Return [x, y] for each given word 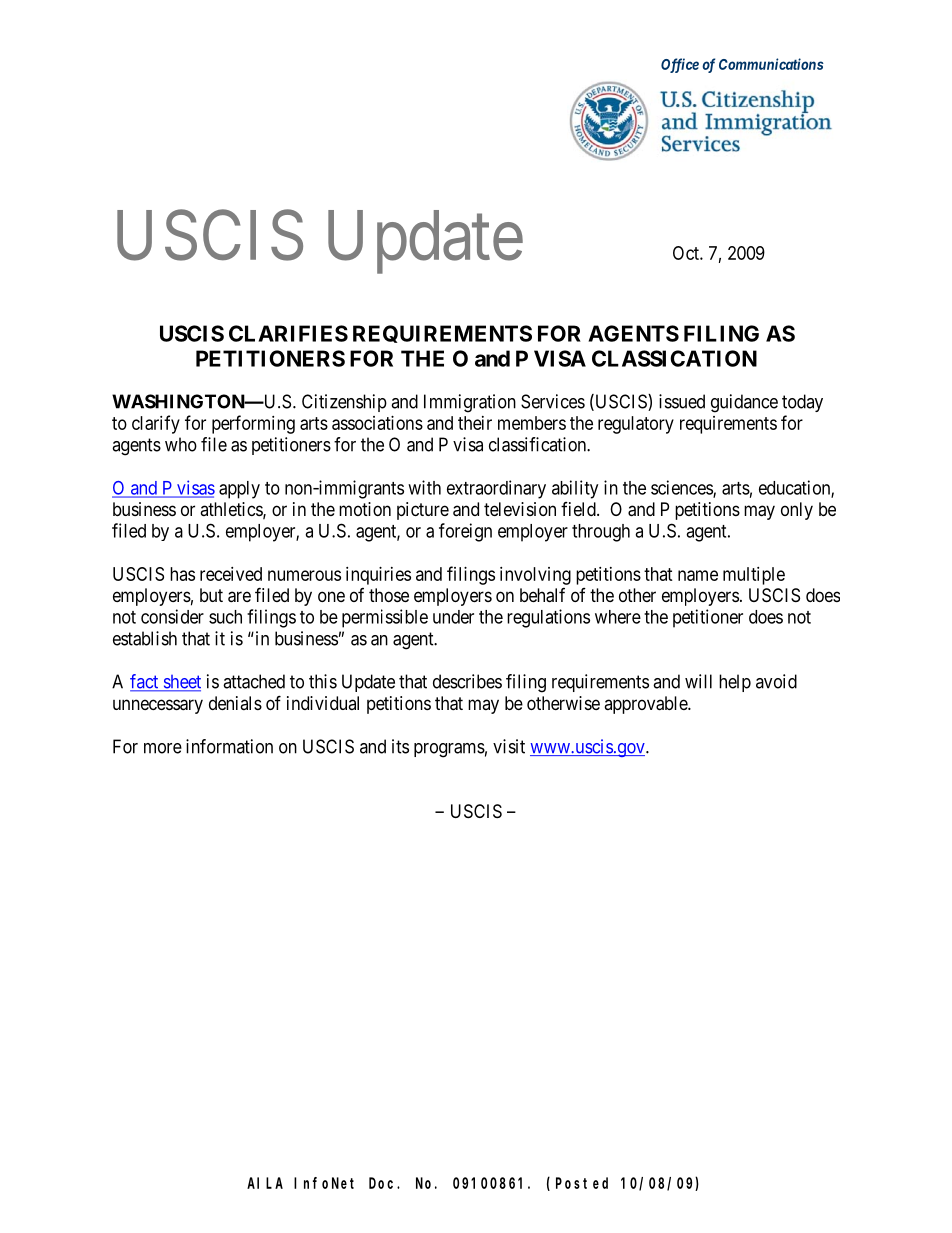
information [229, 746]
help [735, 683]
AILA [265, 1183]
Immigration [470, 403]
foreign [465, 532]
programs [449, 750]
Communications [771, 64]
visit [509, 746]
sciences [682, 488]
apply [239, 490]
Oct [687, 253]
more [163, 748]
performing [253, 424]
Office [680, 65]
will [698, 681]
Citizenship [344, 403]
